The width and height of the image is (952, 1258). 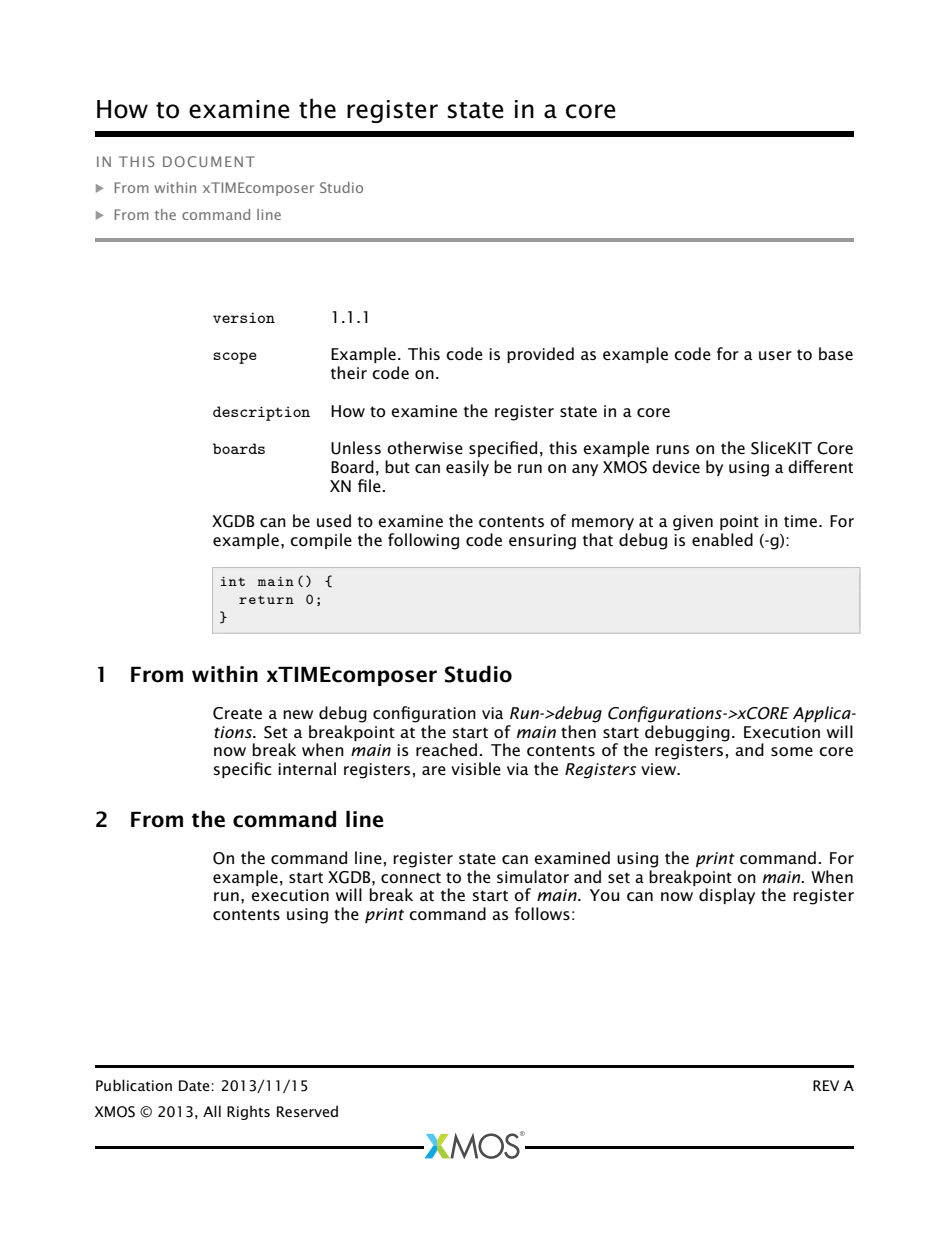 I want to click on return, so click(x=266, y=599).
